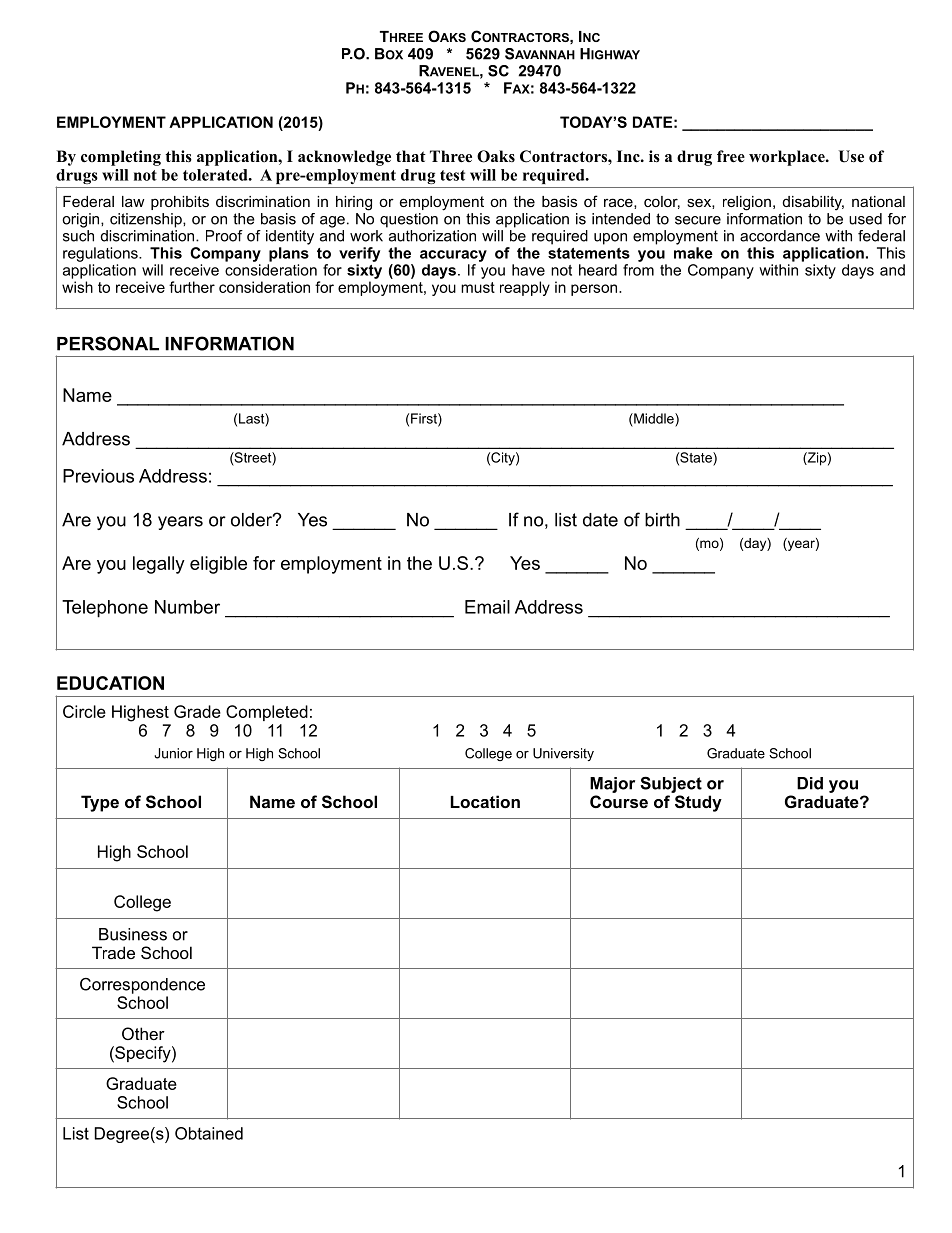 The height and width of the screenshot is (1233, 952). I want to click on birth, so click(662, 520).
